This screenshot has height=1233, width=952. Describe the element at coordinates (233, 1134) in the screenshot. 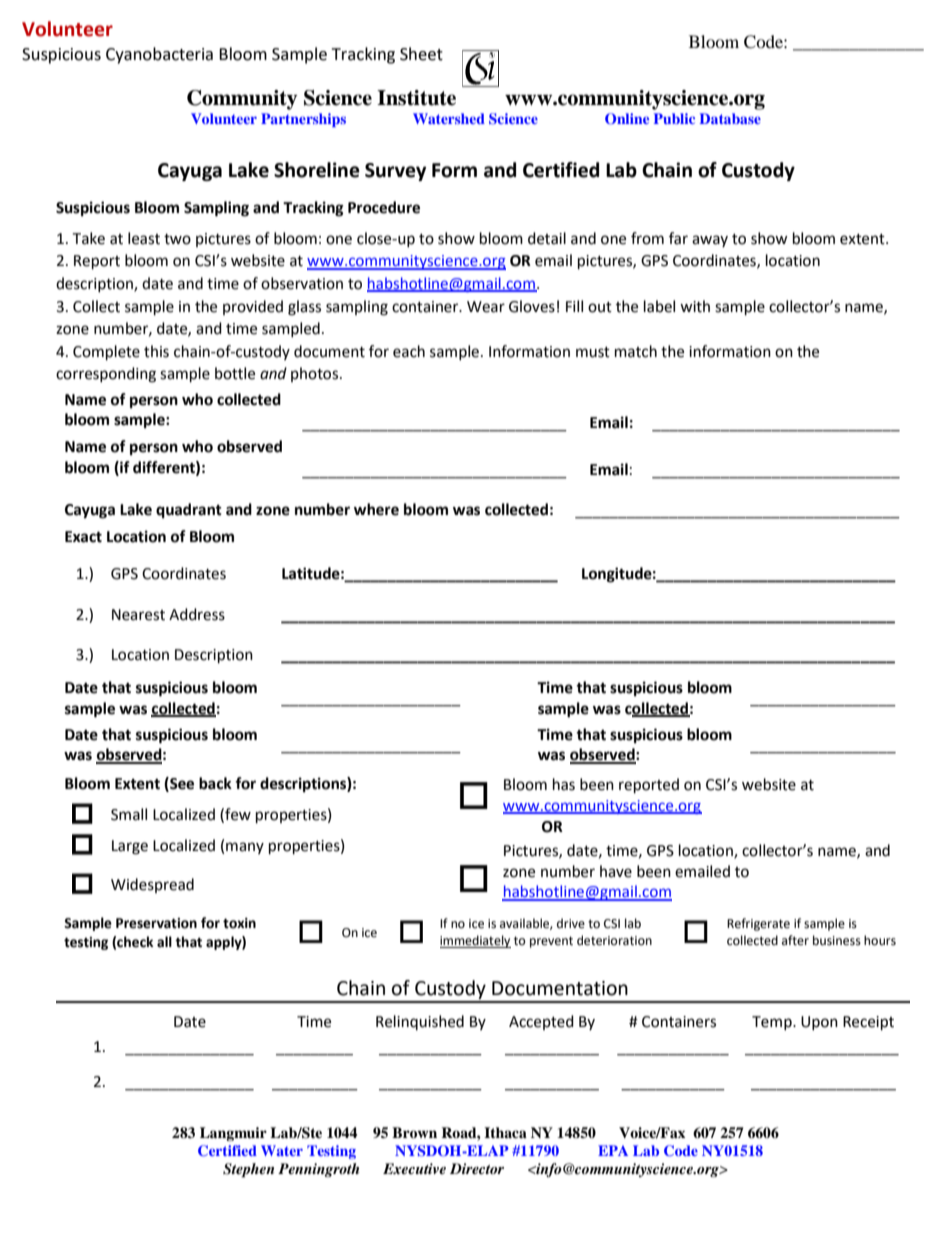

I see `Langmuir` at that location.
